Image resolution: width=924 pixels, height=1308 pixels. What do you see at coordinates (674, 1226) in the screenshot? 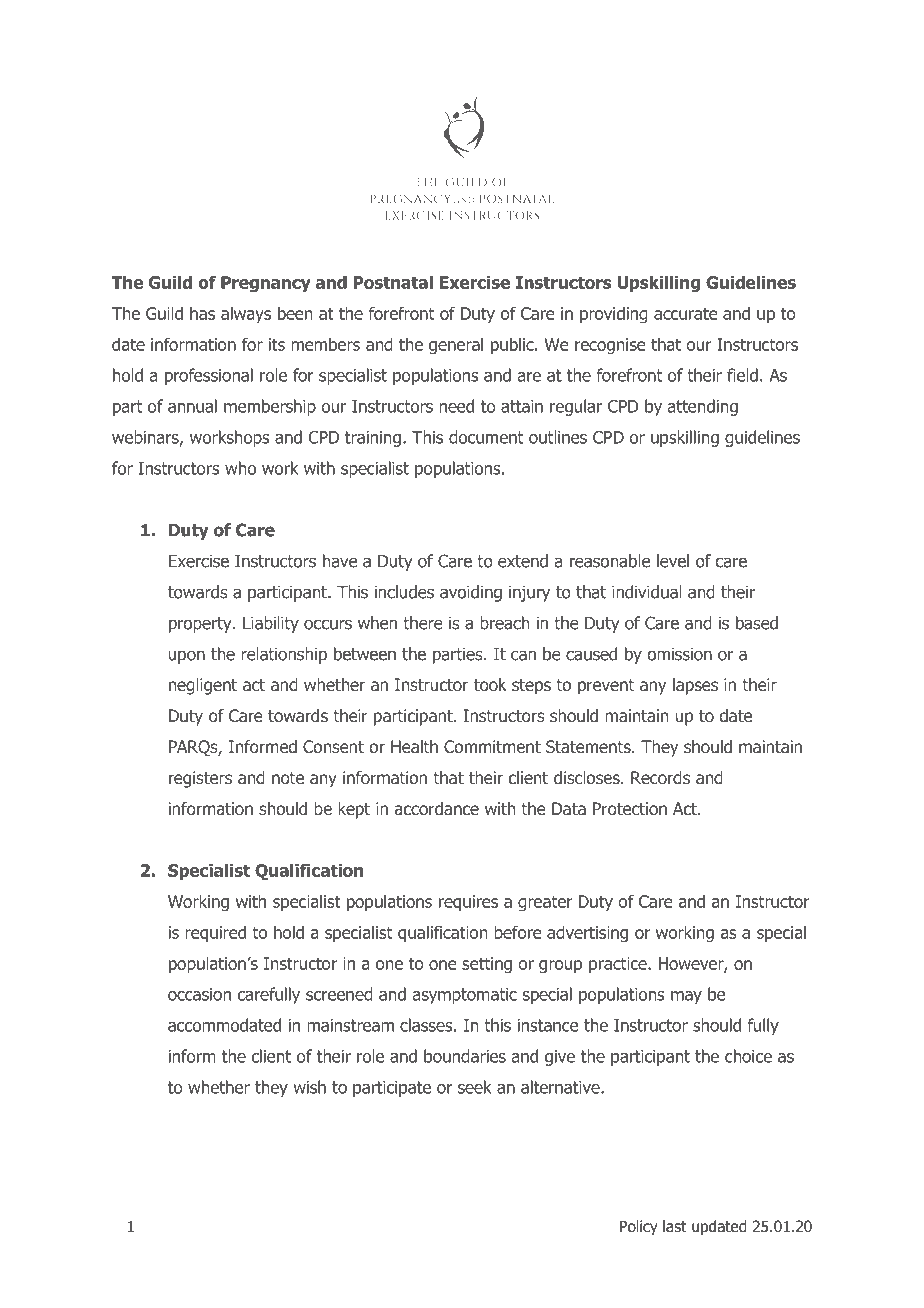
I see `last` at bounding box center [674, 1226].
